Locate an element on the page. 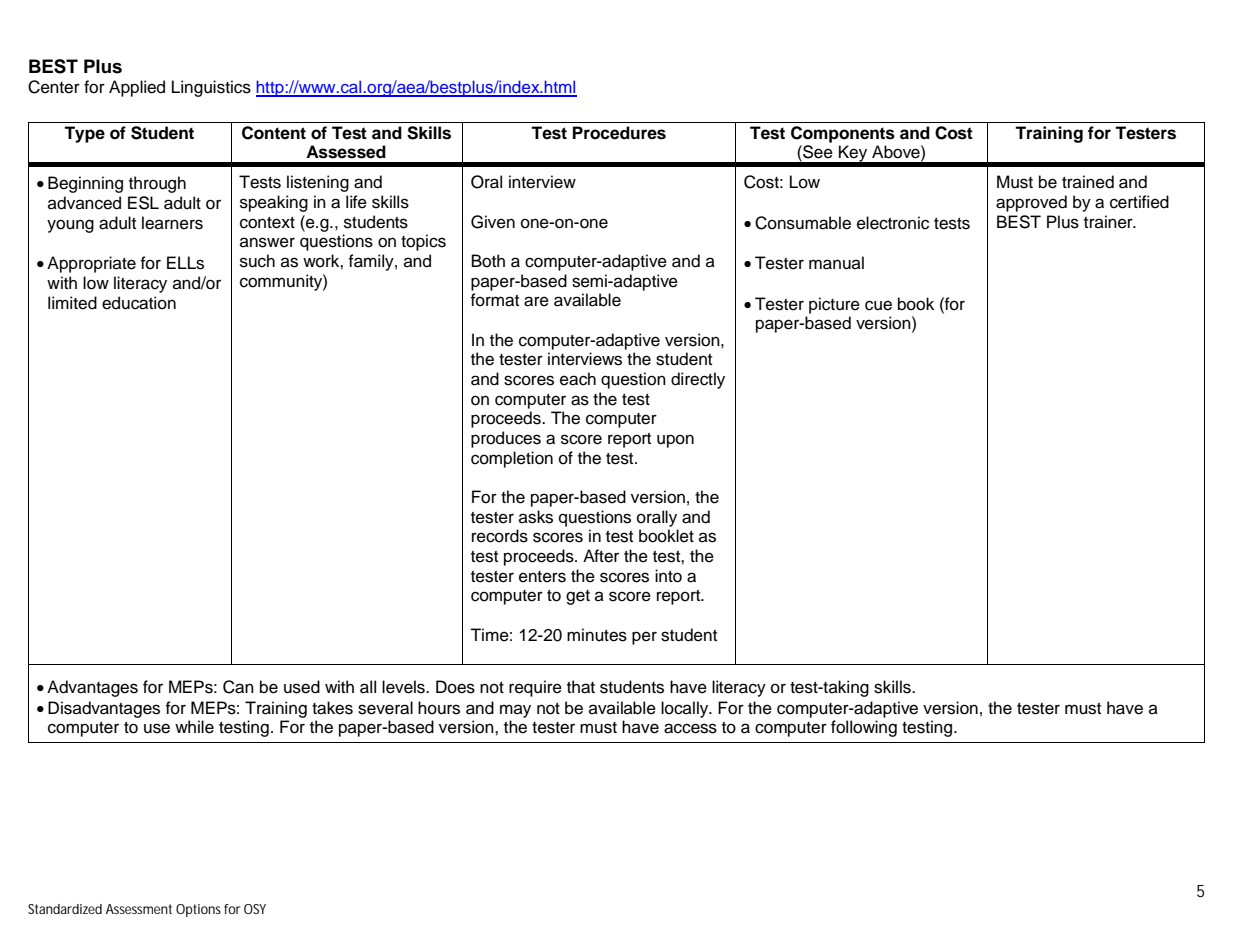  following is located at coordinates (864, 728).
